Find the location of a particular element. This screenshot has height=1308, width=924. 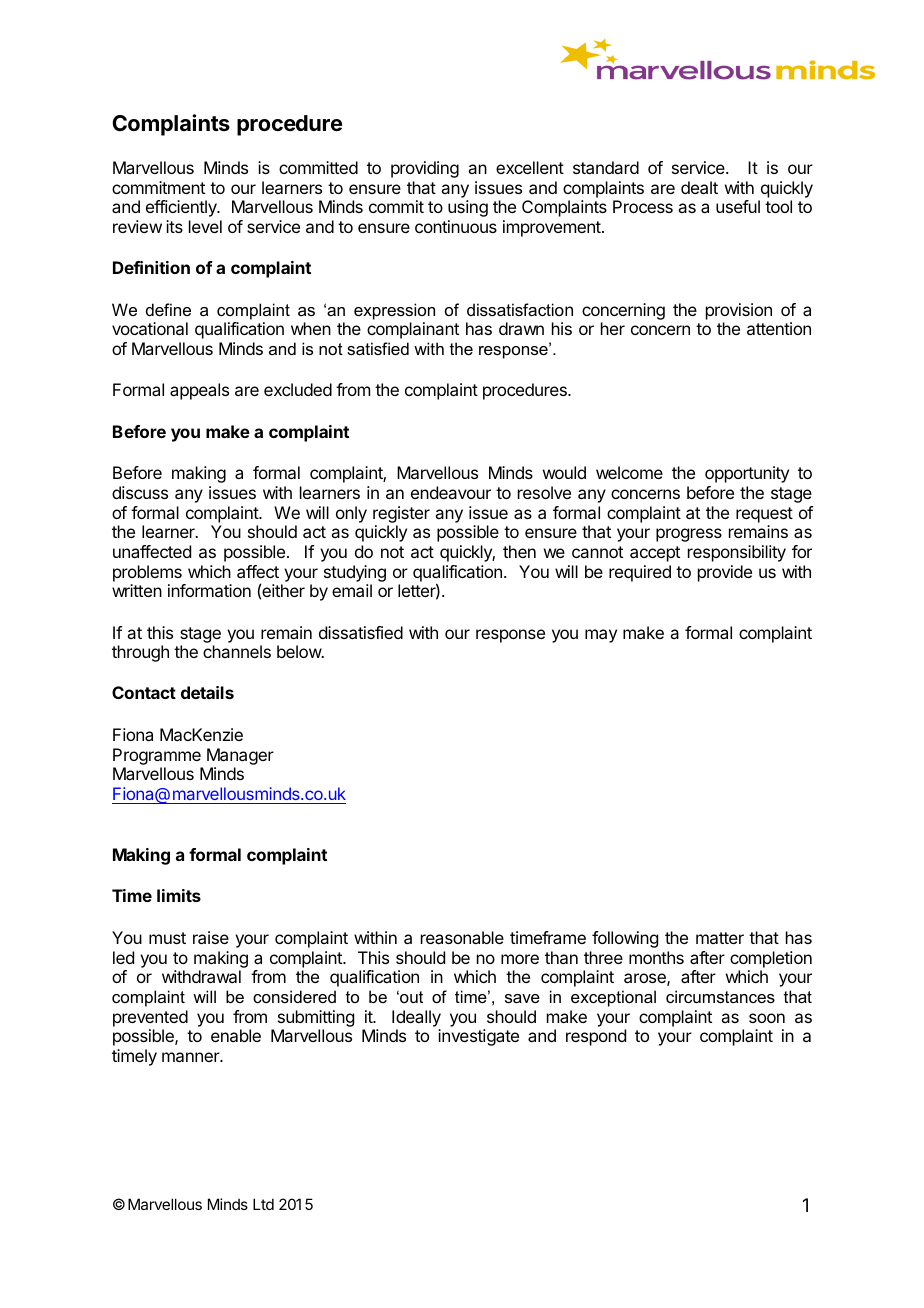

efficiently is located at coordinates (182, 208).
